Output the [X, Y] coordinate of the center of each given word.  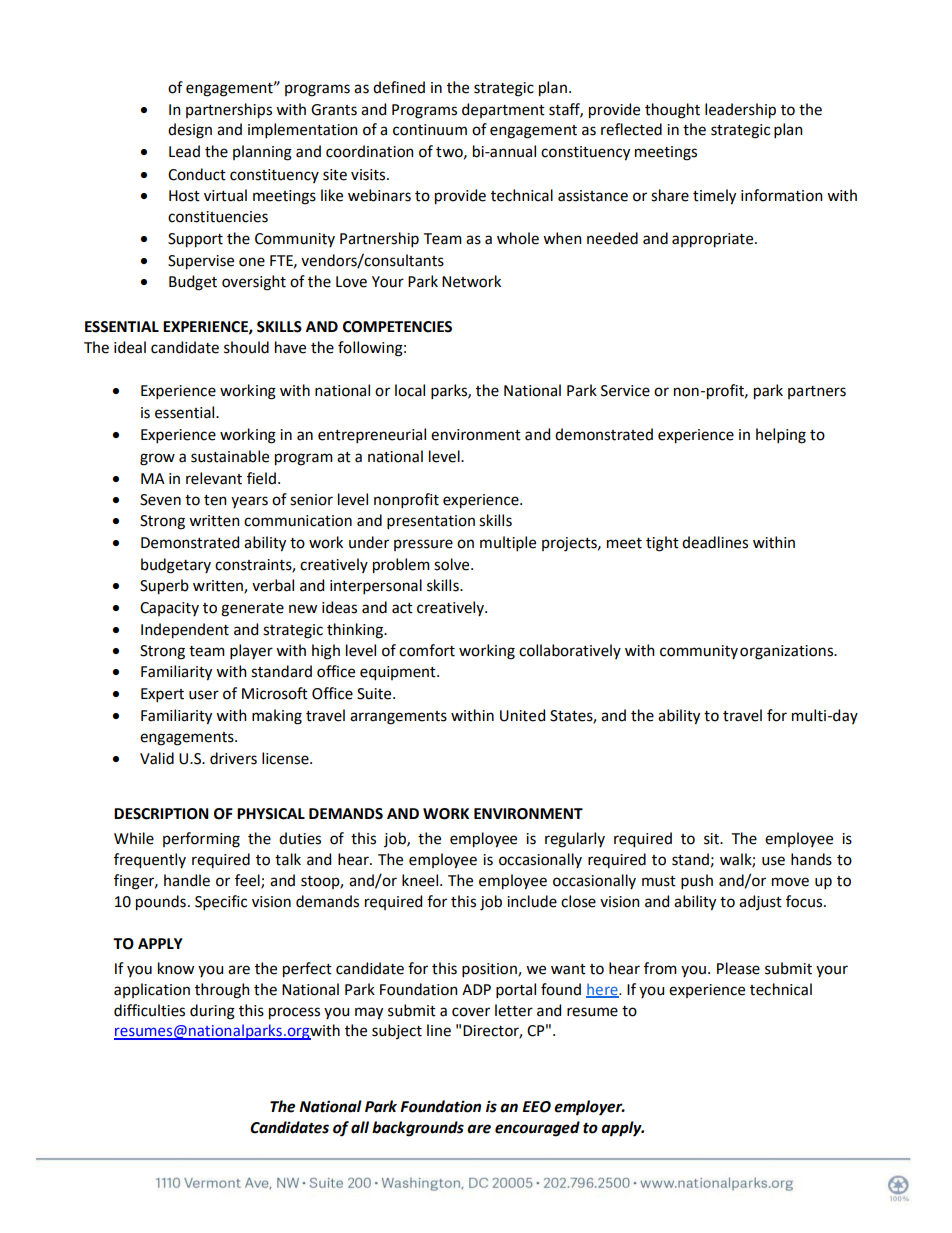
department [503, 110]
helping [781, 436]
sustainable [230, 456]
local [410, 390]
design [190, 131]
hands [811, 859]
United [522, 715]
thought [672, 111]
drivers [233, 758]
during [212, 1012]
